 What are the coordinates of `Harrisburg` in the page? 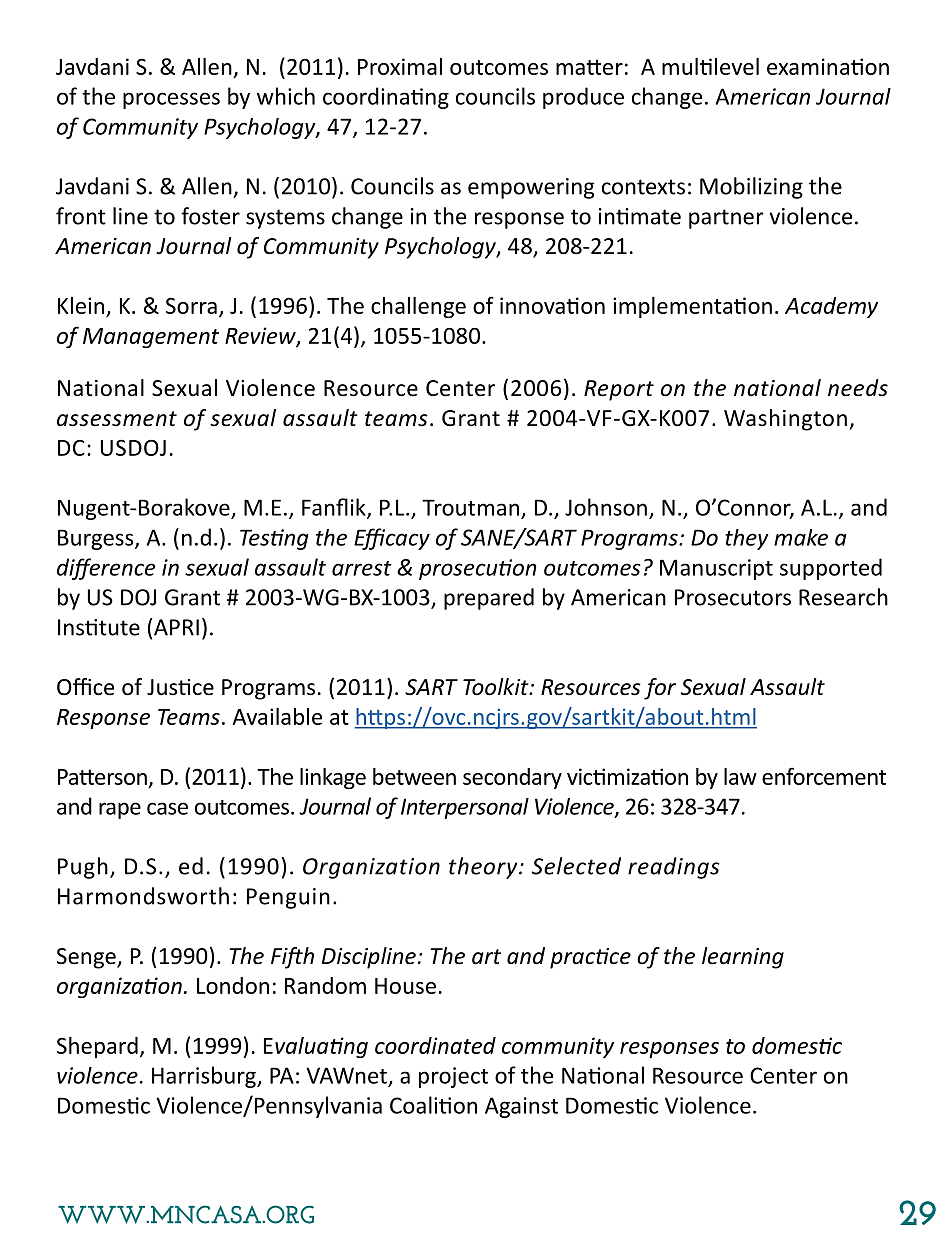 It's located at (205, 1077).
